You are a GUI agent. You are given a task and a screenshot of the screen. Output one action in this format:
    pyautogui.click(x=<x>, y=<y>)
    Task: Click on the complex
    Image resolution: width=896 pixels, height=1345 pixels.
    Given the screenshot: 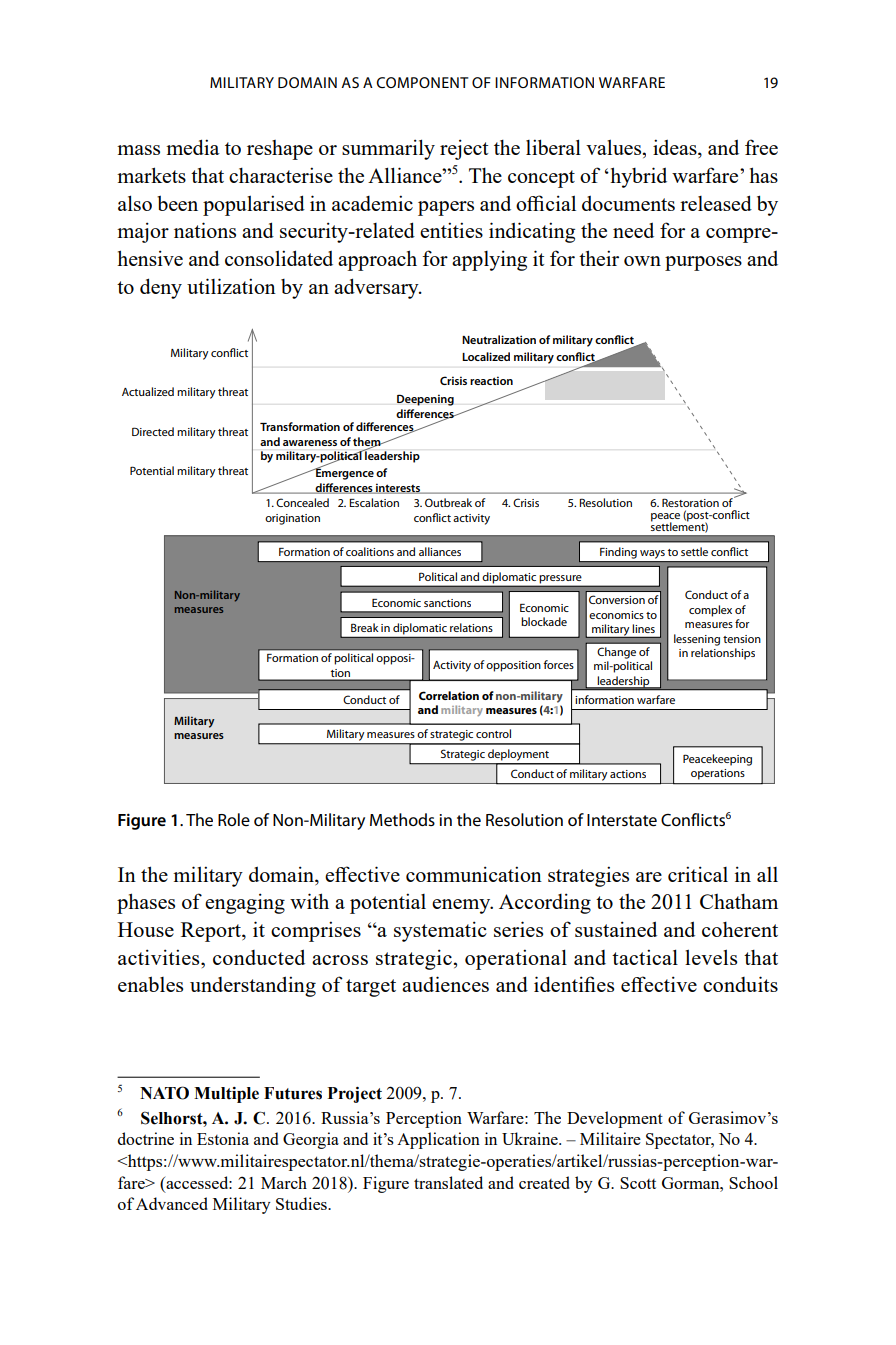 What is the action you would take?
    pyautogui.click(x=710, y=611)
